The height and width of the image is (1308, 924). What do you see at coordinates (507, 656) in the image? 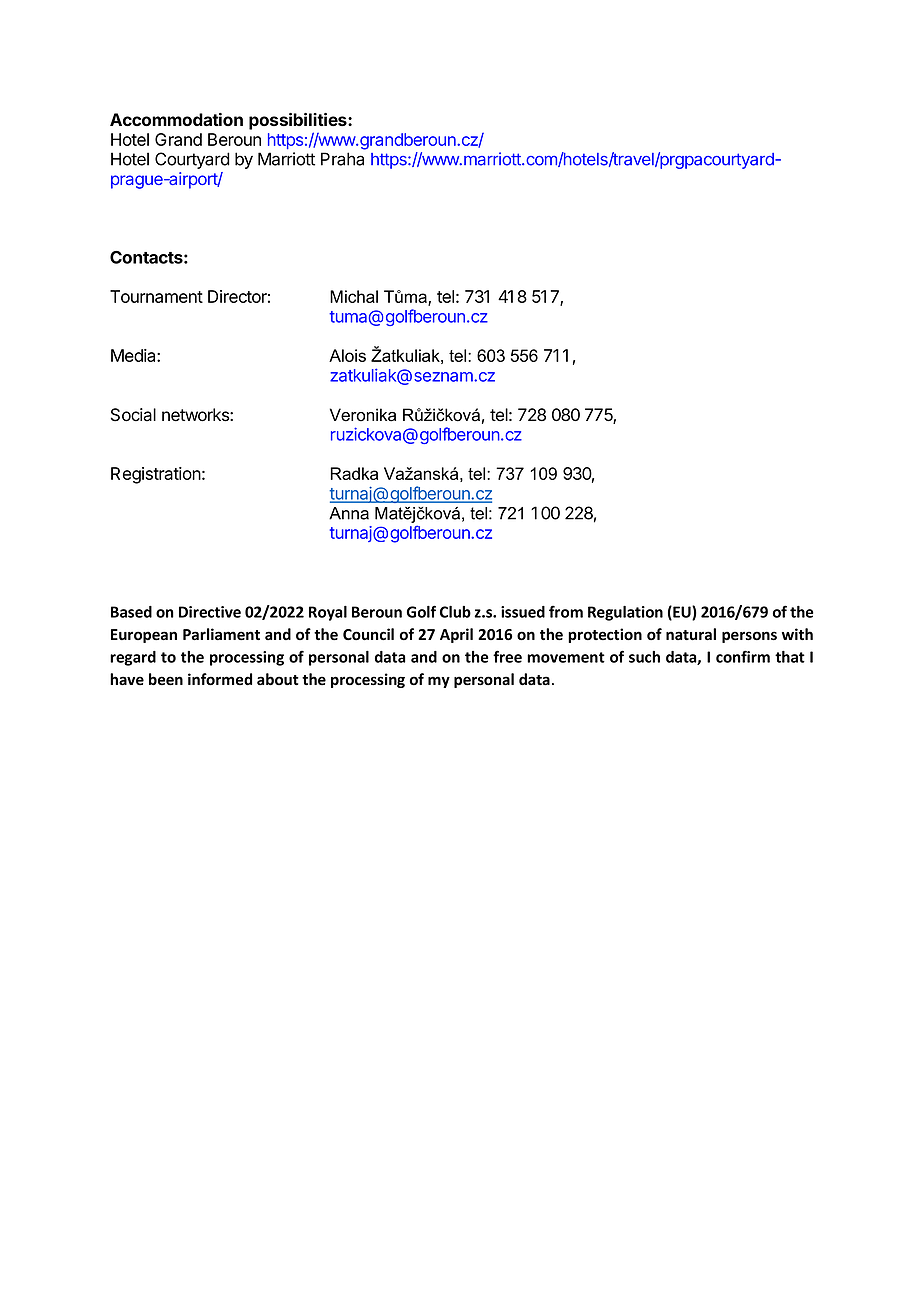
I see `free` at bounding box center [507, 656].
